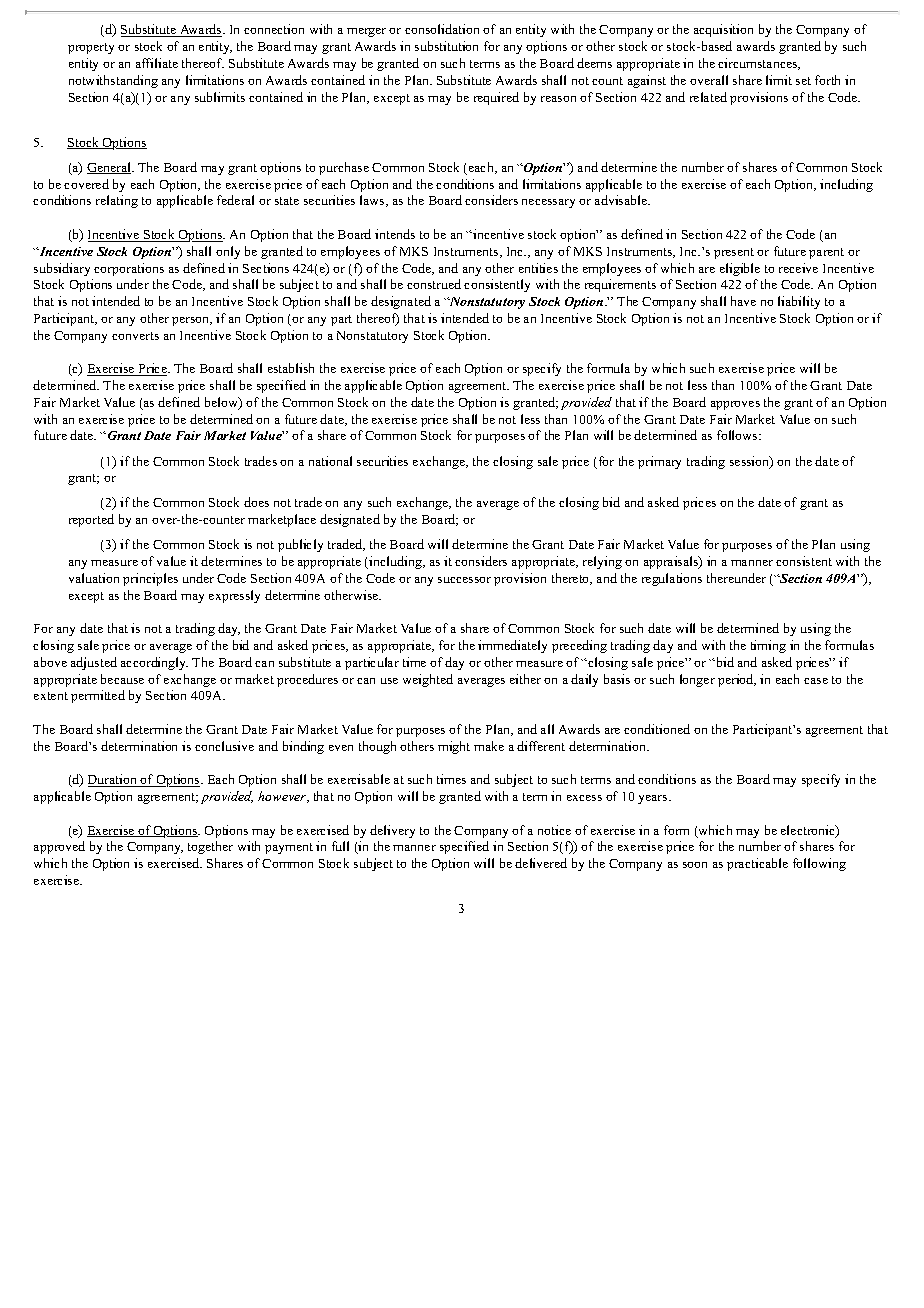  What do you see at coordinates (759, 64) in the page?
I see `circumstances` at bounding box center [759, 64].
